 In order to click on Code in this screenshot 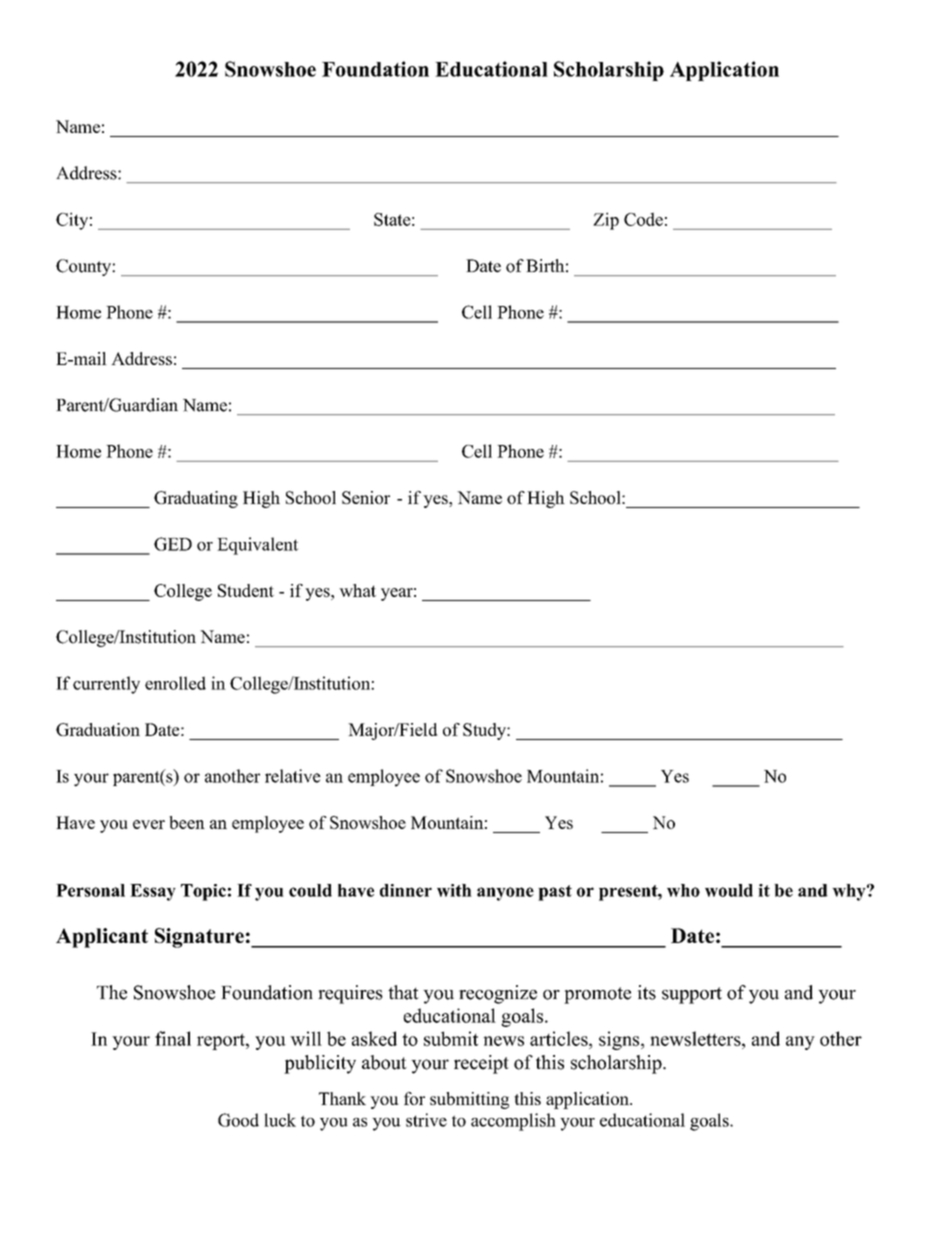, I will do `click(643, 219)`.
